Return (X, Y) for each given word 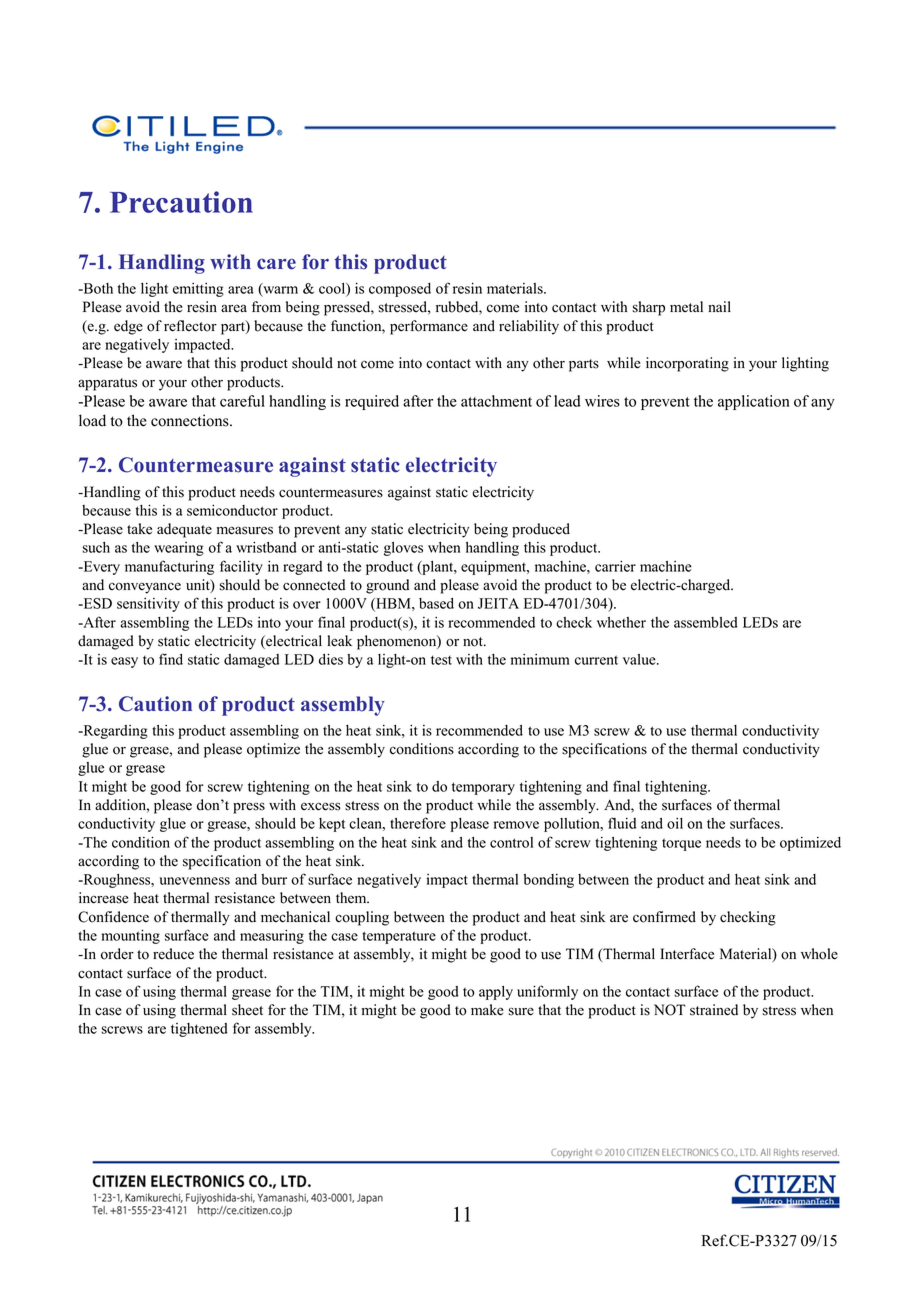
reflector (190, 326)
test (441, 660)
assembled (706, 622)
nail (719, 306)
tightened (199, 1030)
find (171, 659)
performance (429, 327)
